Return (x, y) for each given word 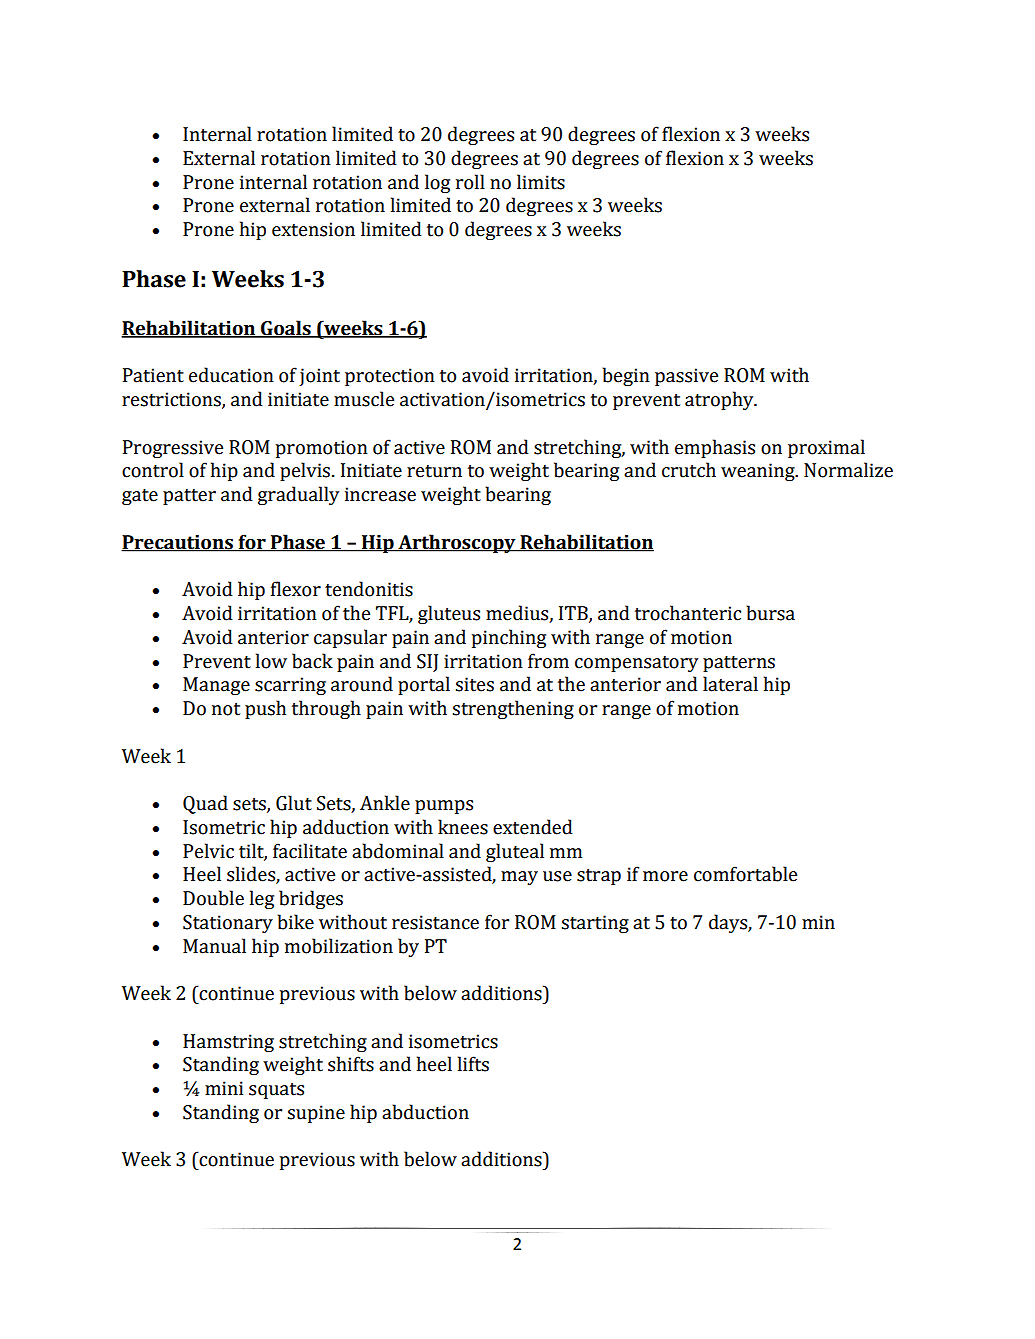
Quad (205, 804)
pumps (444, 807)
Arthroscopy (457, 543)
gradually (298, 495)
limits (541, 182)
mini (224, 1088)
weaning (759, 472)
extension (313, 229)
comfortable (745, 874)
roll (470, 182)
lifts (473, 1064)
